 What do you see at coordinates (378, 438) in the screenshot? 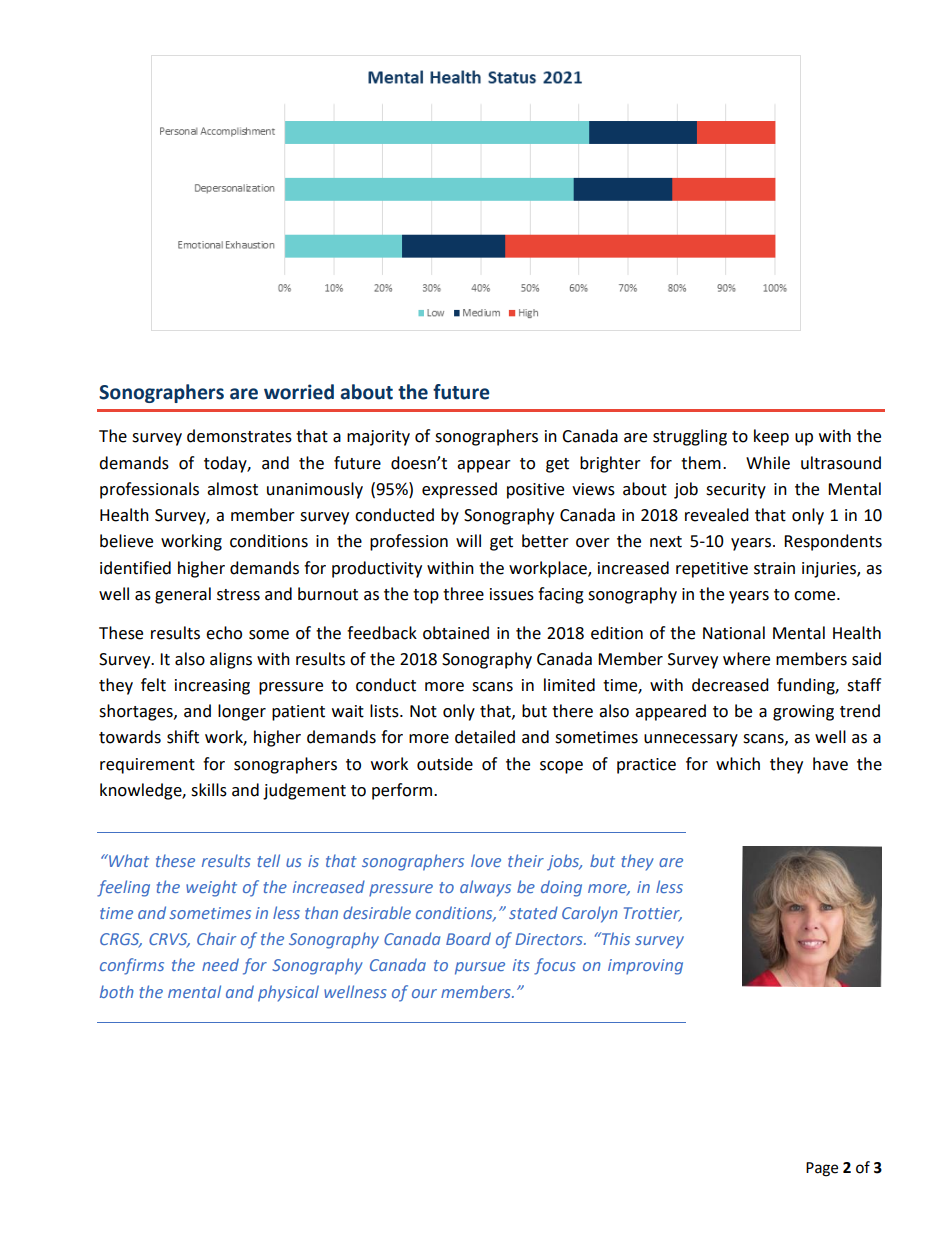
I see `majority` at bounding box center [378, 438].
